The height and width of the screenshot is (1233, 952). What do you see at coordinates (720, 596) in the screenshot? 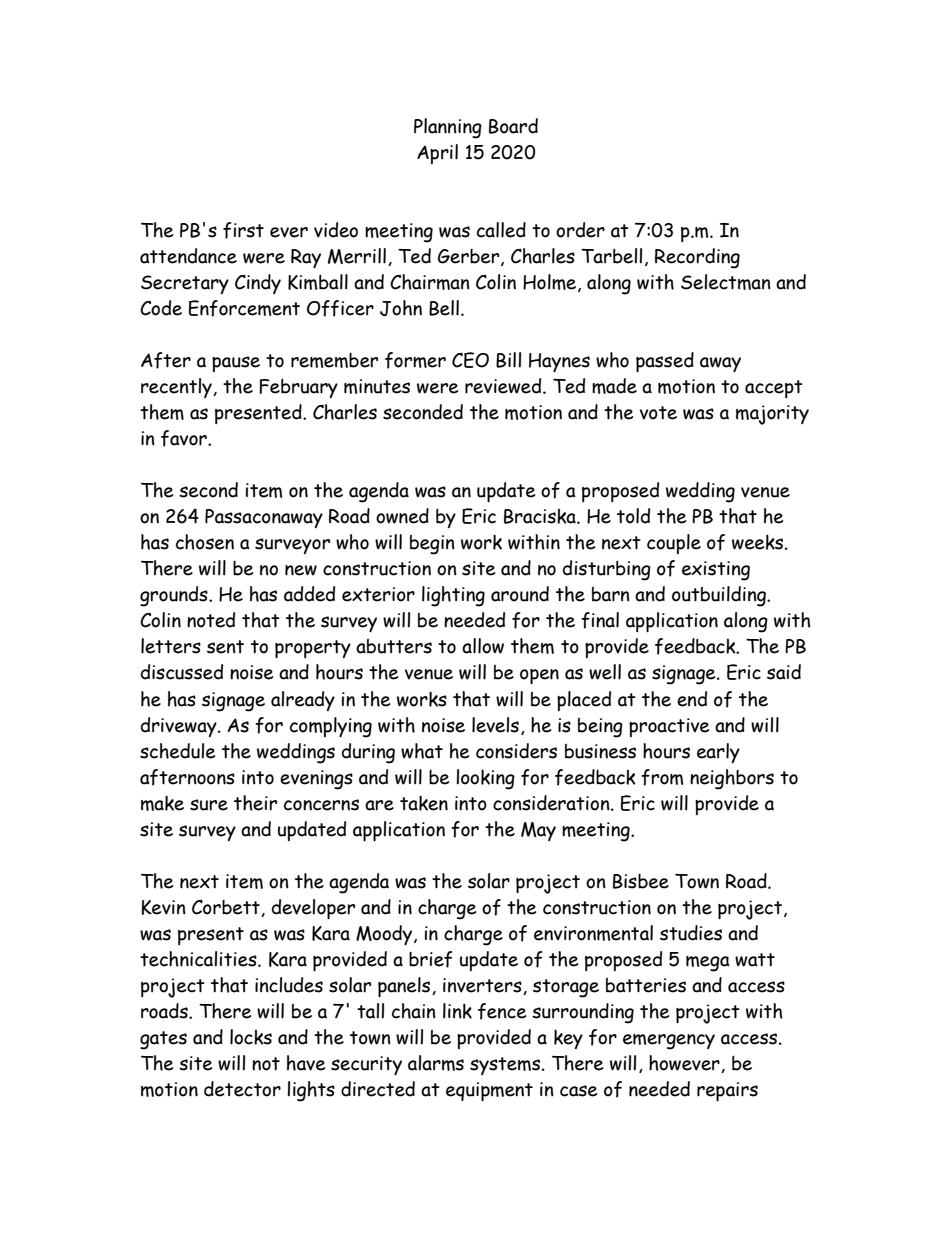
I see `outbuilding` at bounding box center [720, 596].
